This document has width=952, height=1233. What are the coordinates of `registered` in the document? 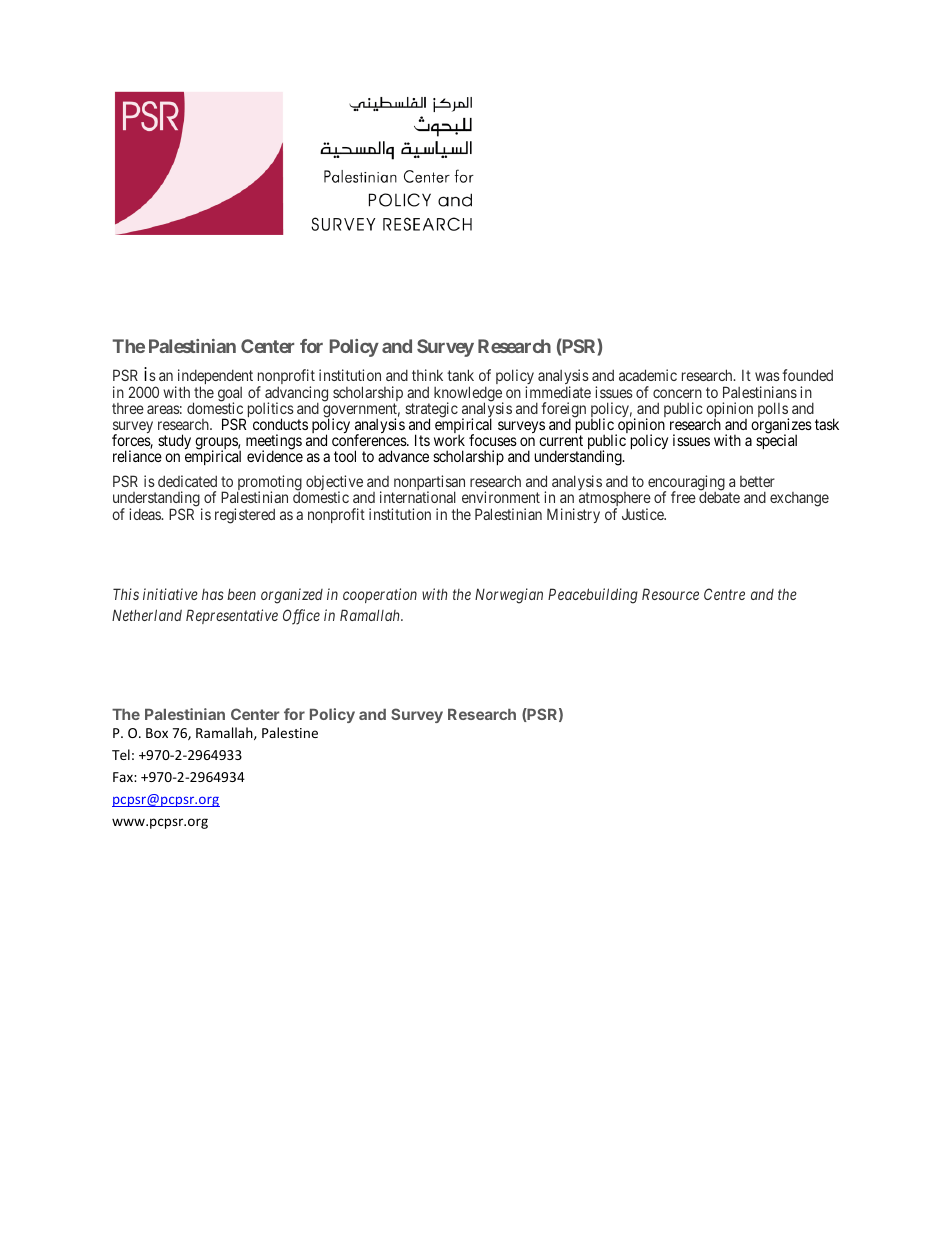 It's located at (245, 516).
